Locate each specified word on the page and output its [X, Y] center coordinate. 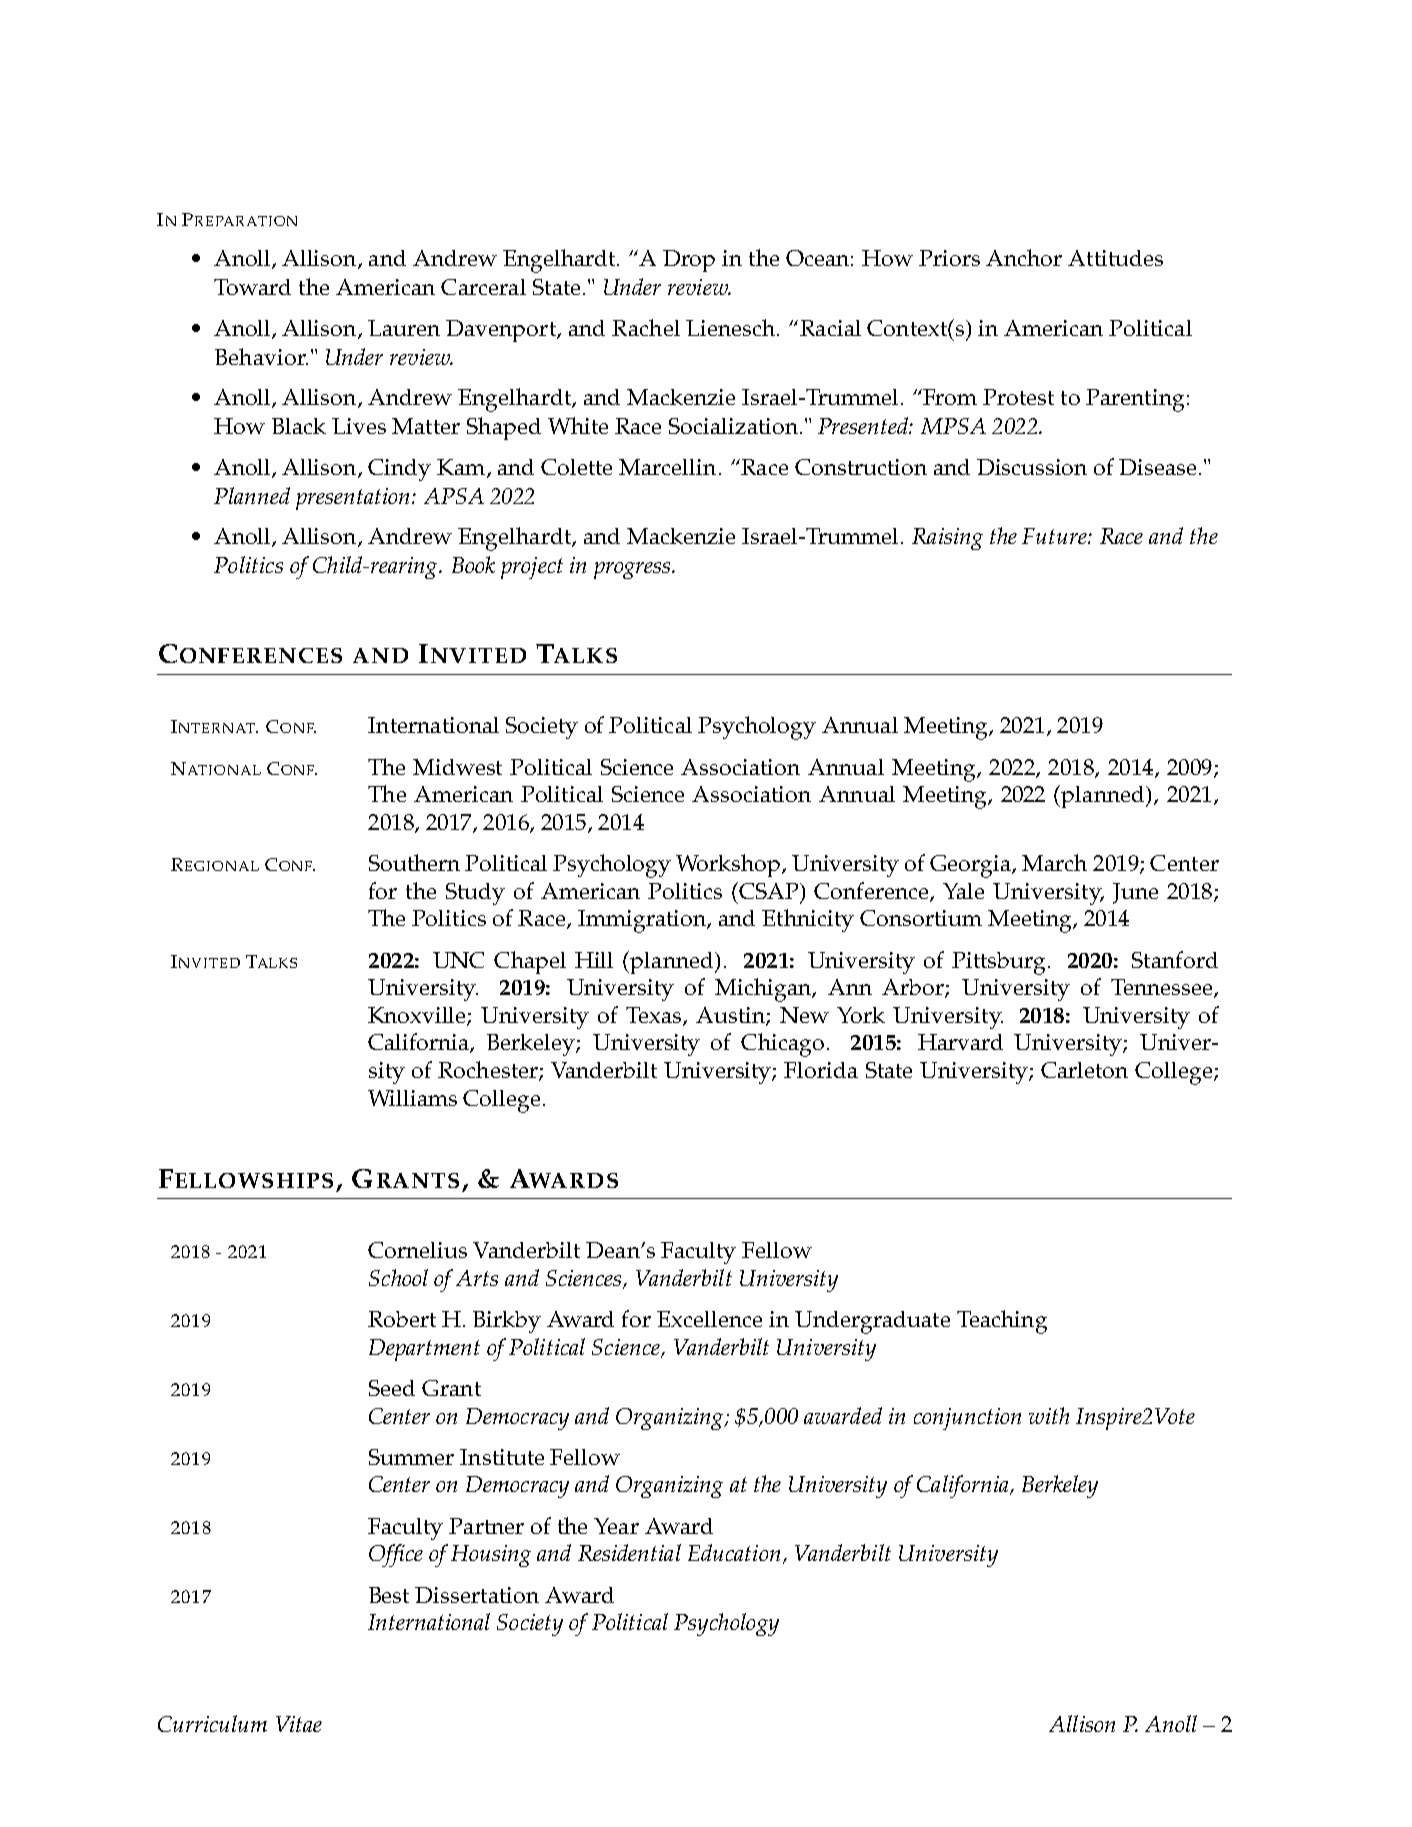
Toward [252, 287]
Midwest [457, 767]
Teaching [1002, 1322]
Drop [689, 261]
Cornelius [417, 1250]
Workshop [729, 865]
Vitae [299, 1724]
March [1054, 862]
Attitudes [1115, 258]
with [1049, 1415]
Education [734, 1552]
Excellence [709, 1319]
